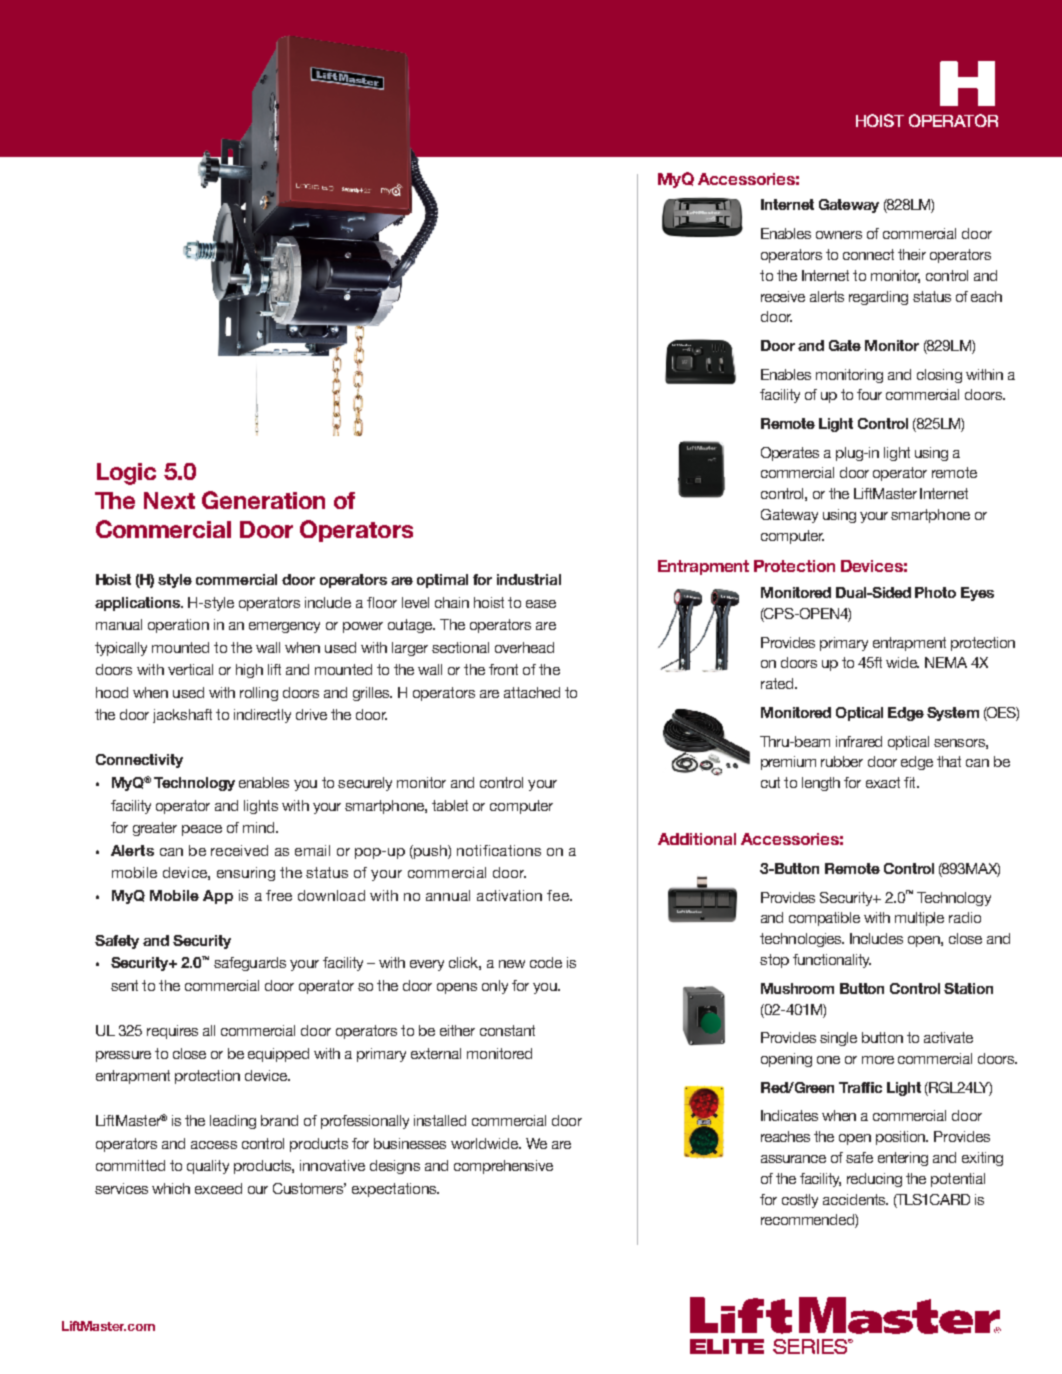  What do you see at coordinates (126, 474) in the page?
I see `Logic` at bounding box center [126, 474].
